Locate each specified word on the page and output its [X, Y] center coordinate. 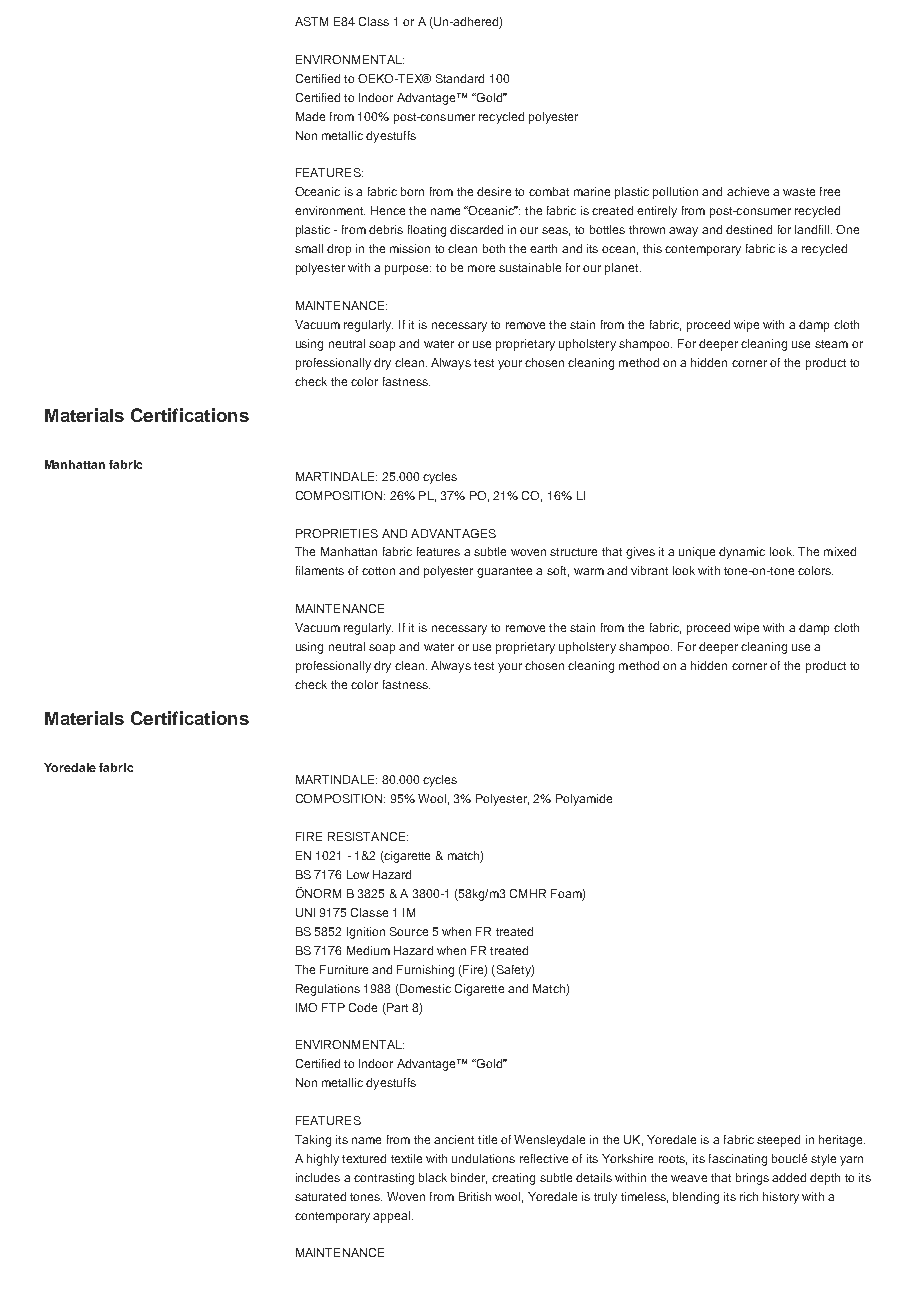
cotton [378, 571]
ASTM [311, 21]
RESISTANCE [366, 836]
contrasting [384, 1179]
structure [573, 552]
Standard [460, 78]
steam [831, 344]
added [789, 1177]
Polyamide [584, 800]
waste [799, 192]
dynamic [742, 553]
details [594, 1177]
